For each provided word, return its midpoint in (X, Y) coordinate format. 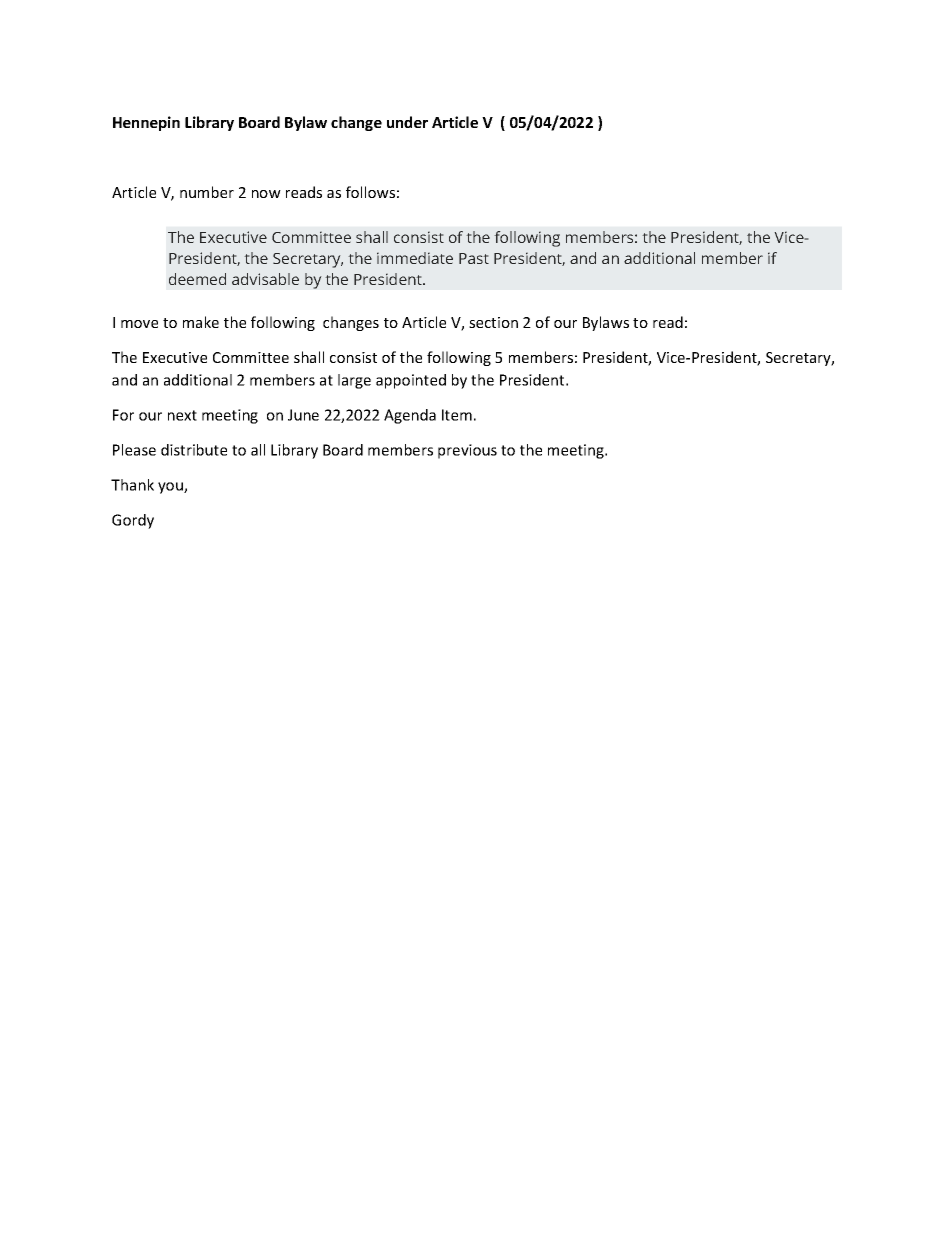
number (207, 192)
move (139, 324)
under (407, 122)
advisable (265, 279)
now (266, 194)
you (171, 488)
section (493, 322)
